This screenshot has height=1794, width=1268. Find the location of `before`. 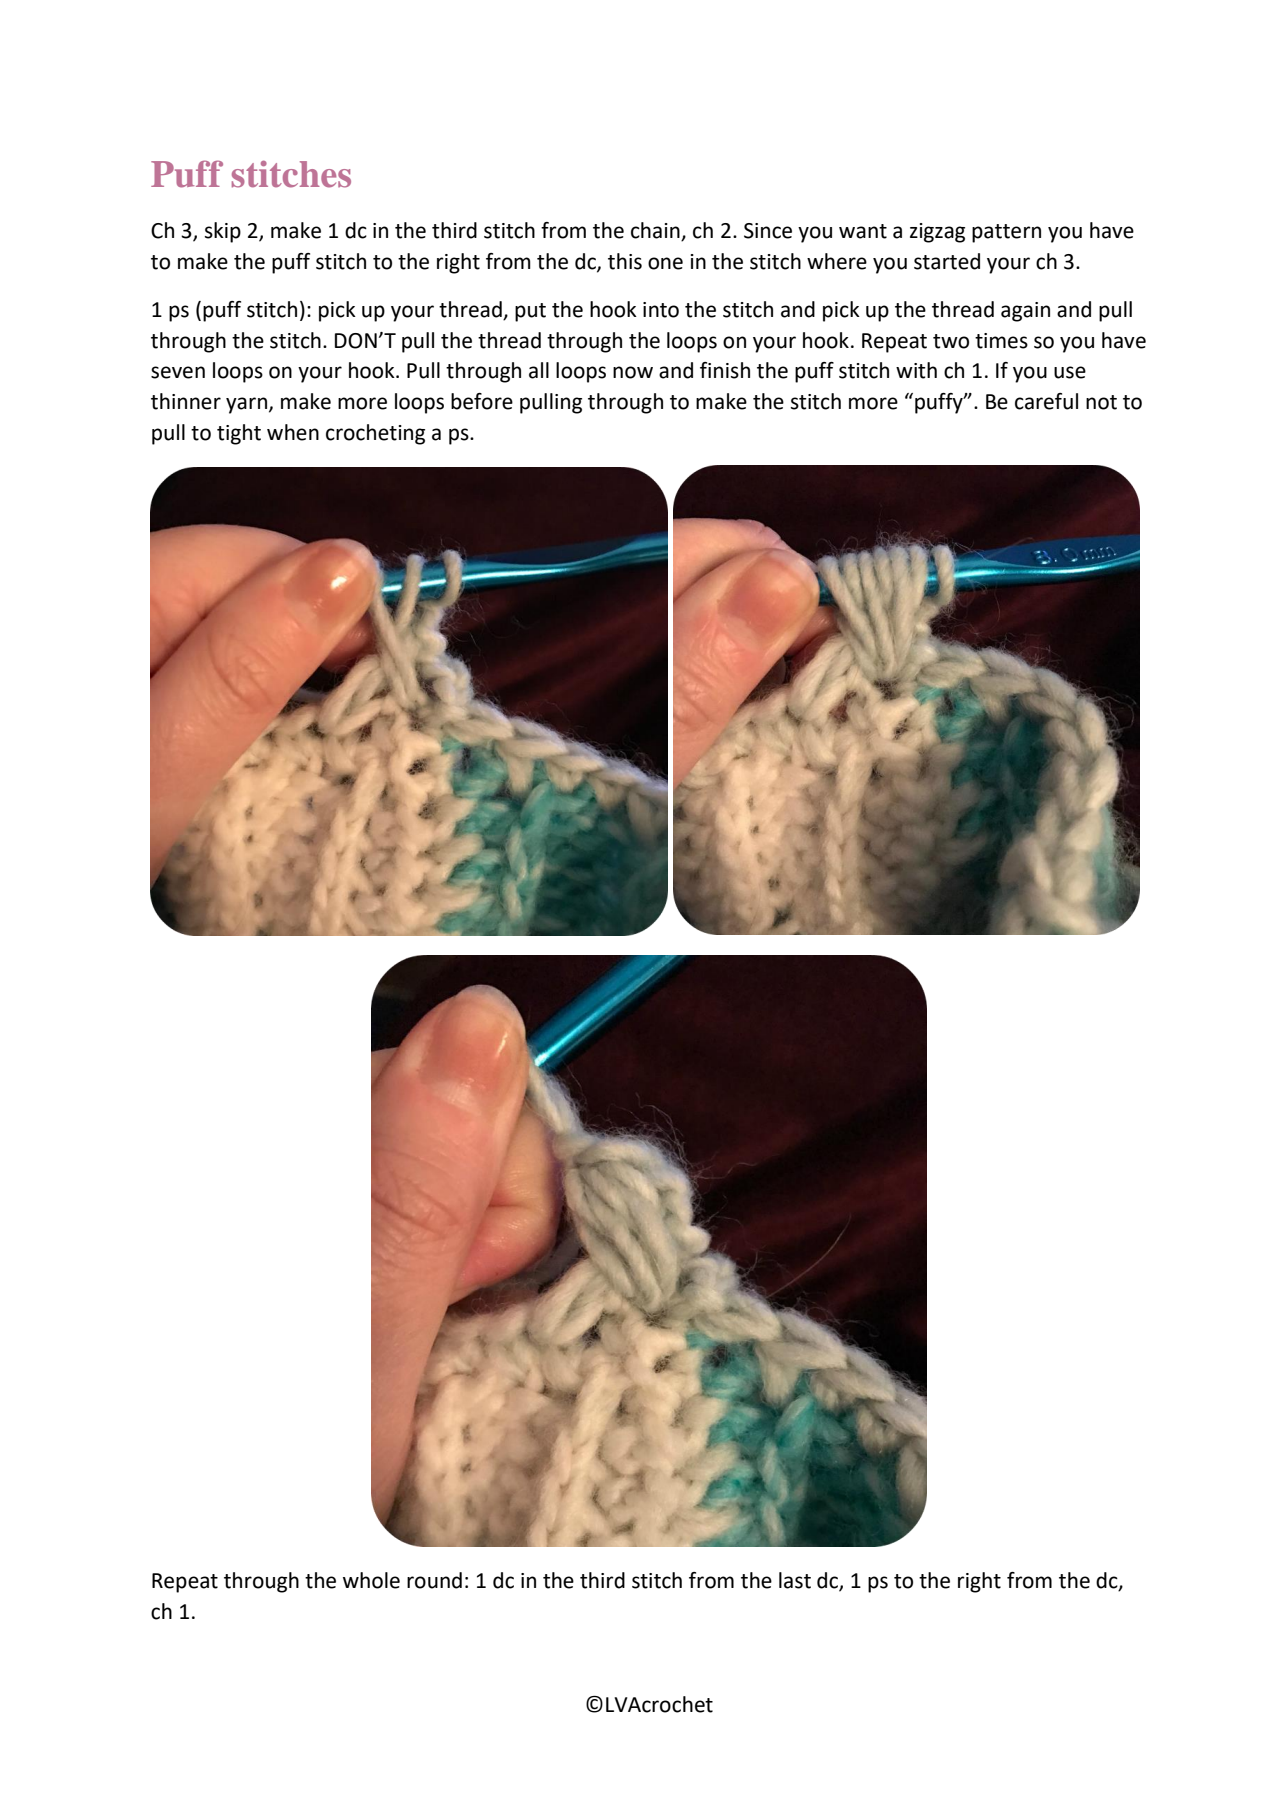

before is located at coordinates (482, 401).
